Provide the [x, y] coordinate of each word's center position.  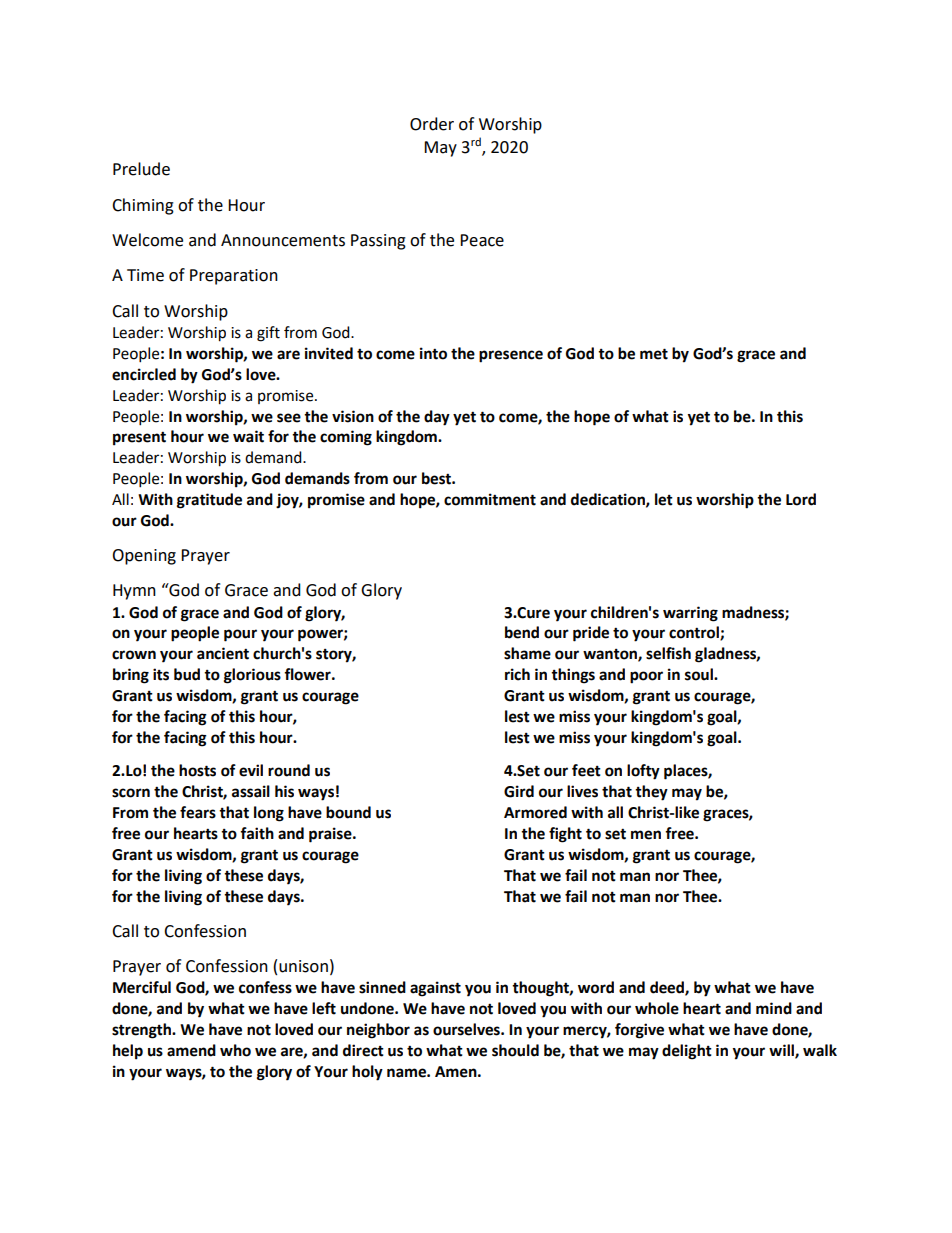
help [128, 1052]
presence [511, 356]
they [651, 793]
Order [432, 124]
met [654, 354]
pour [240, 635]
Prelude [141, 169]
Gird [519, 791]
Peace [482, 240]
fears [198, 812]
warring [690, 614]
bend [522, 632]
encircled [144, 374]
